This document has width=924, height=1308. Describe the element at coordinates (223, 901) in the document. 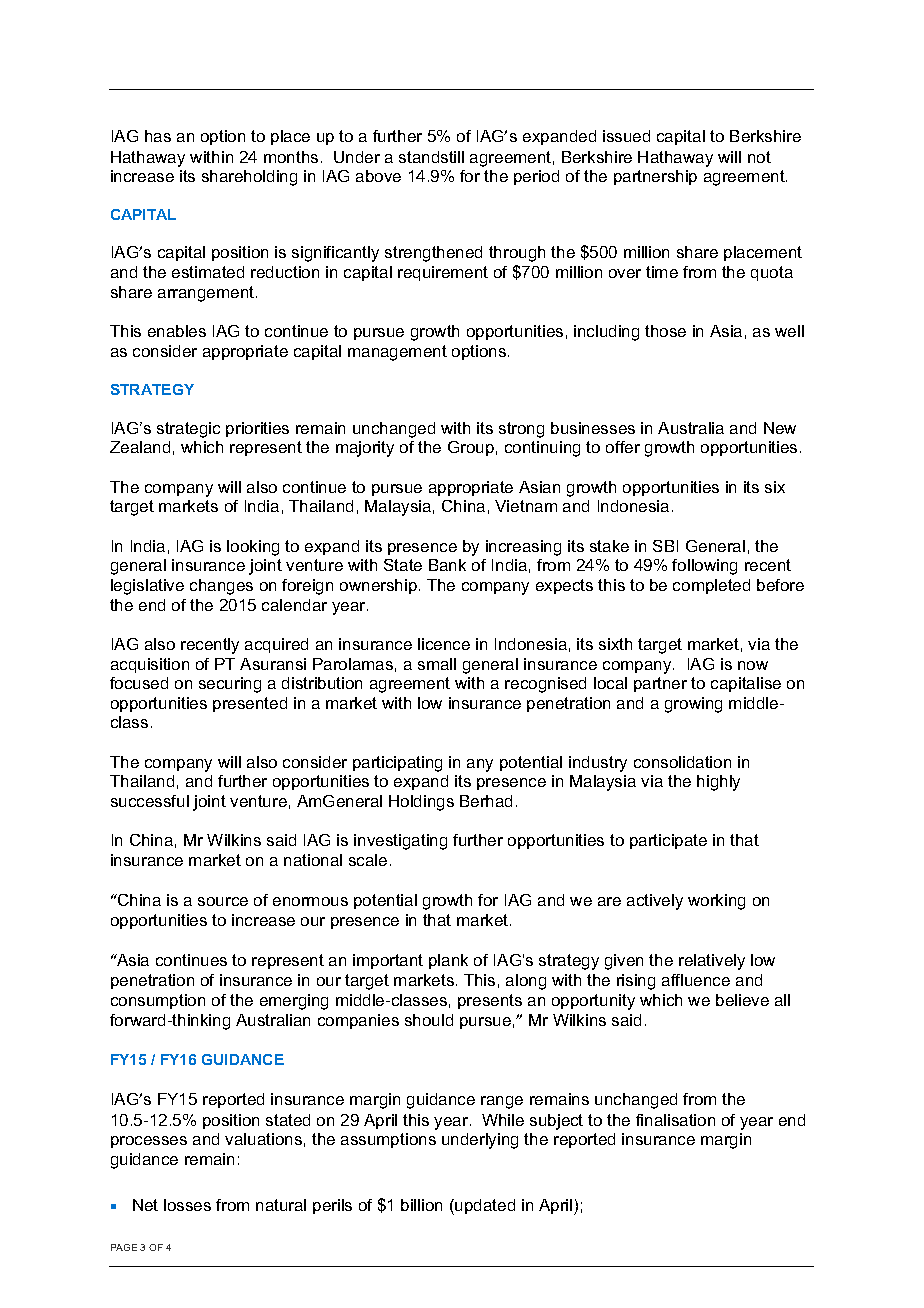

I see `source` at that location.
